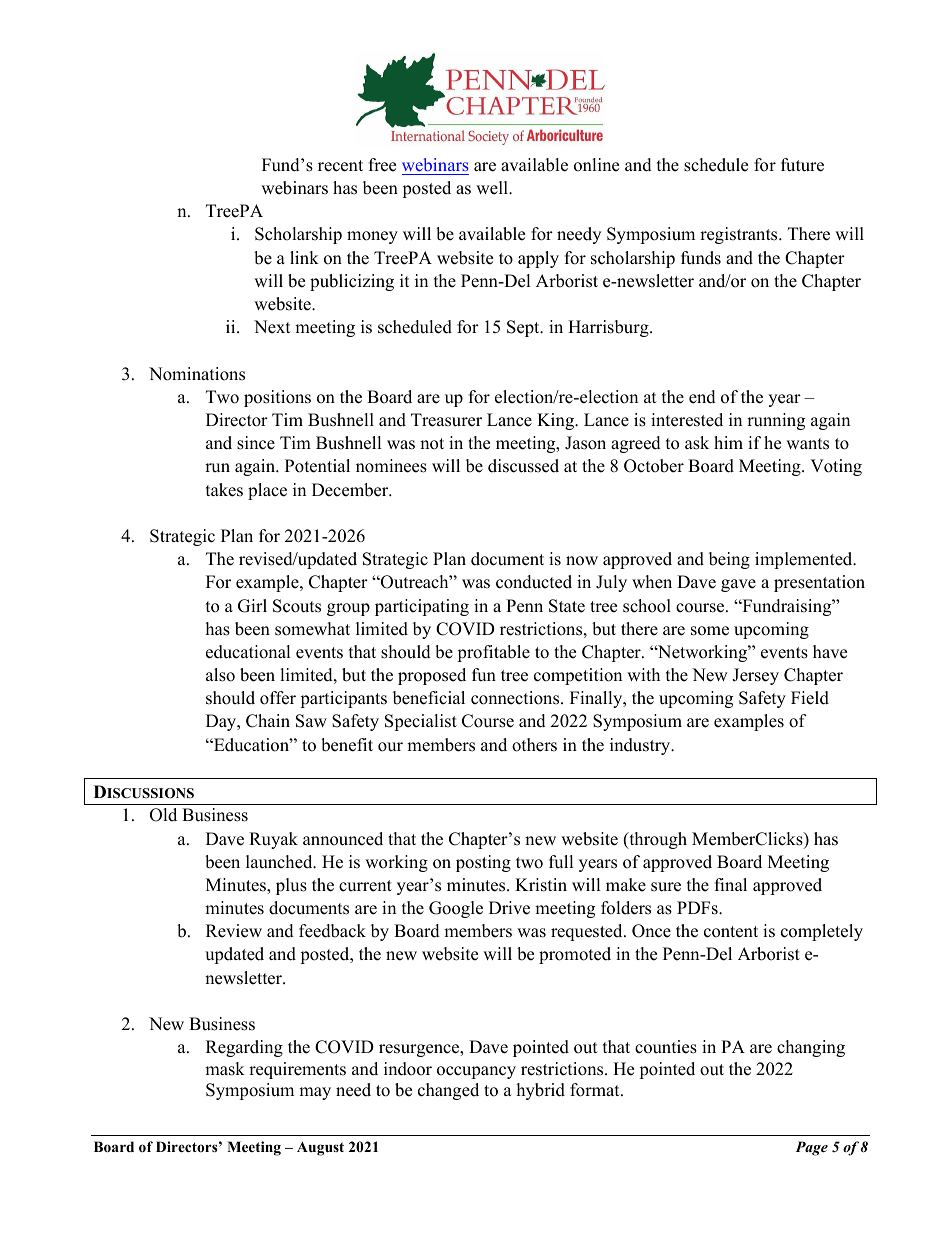 This screenshot has height=1233, width=952. Describe the element at coordinates (523, 466) in the screenshot. I see `discussed` at that location.
